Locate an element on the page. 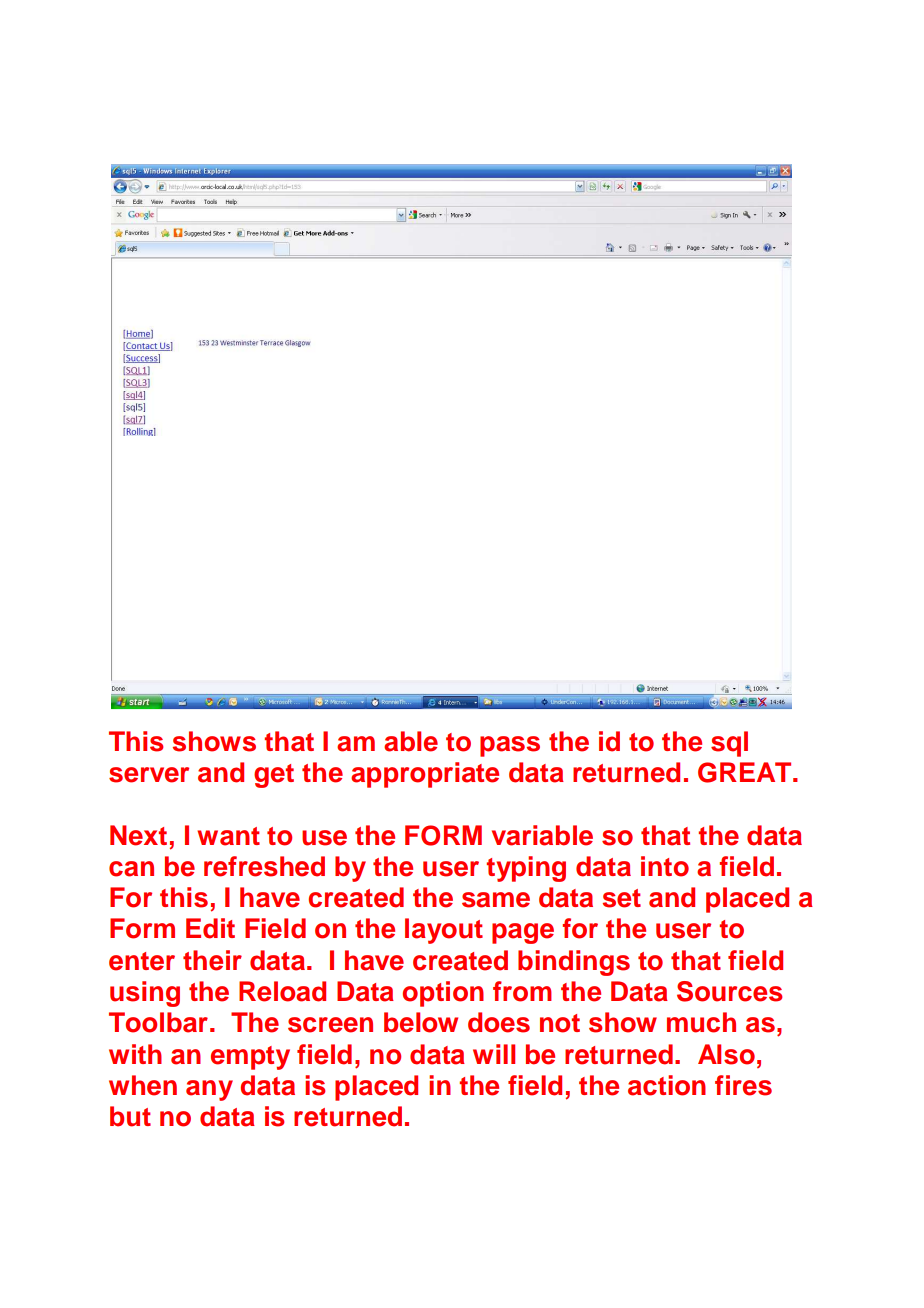 This page has height=1308, width=924. sql is located at coordinates (729, 744).
